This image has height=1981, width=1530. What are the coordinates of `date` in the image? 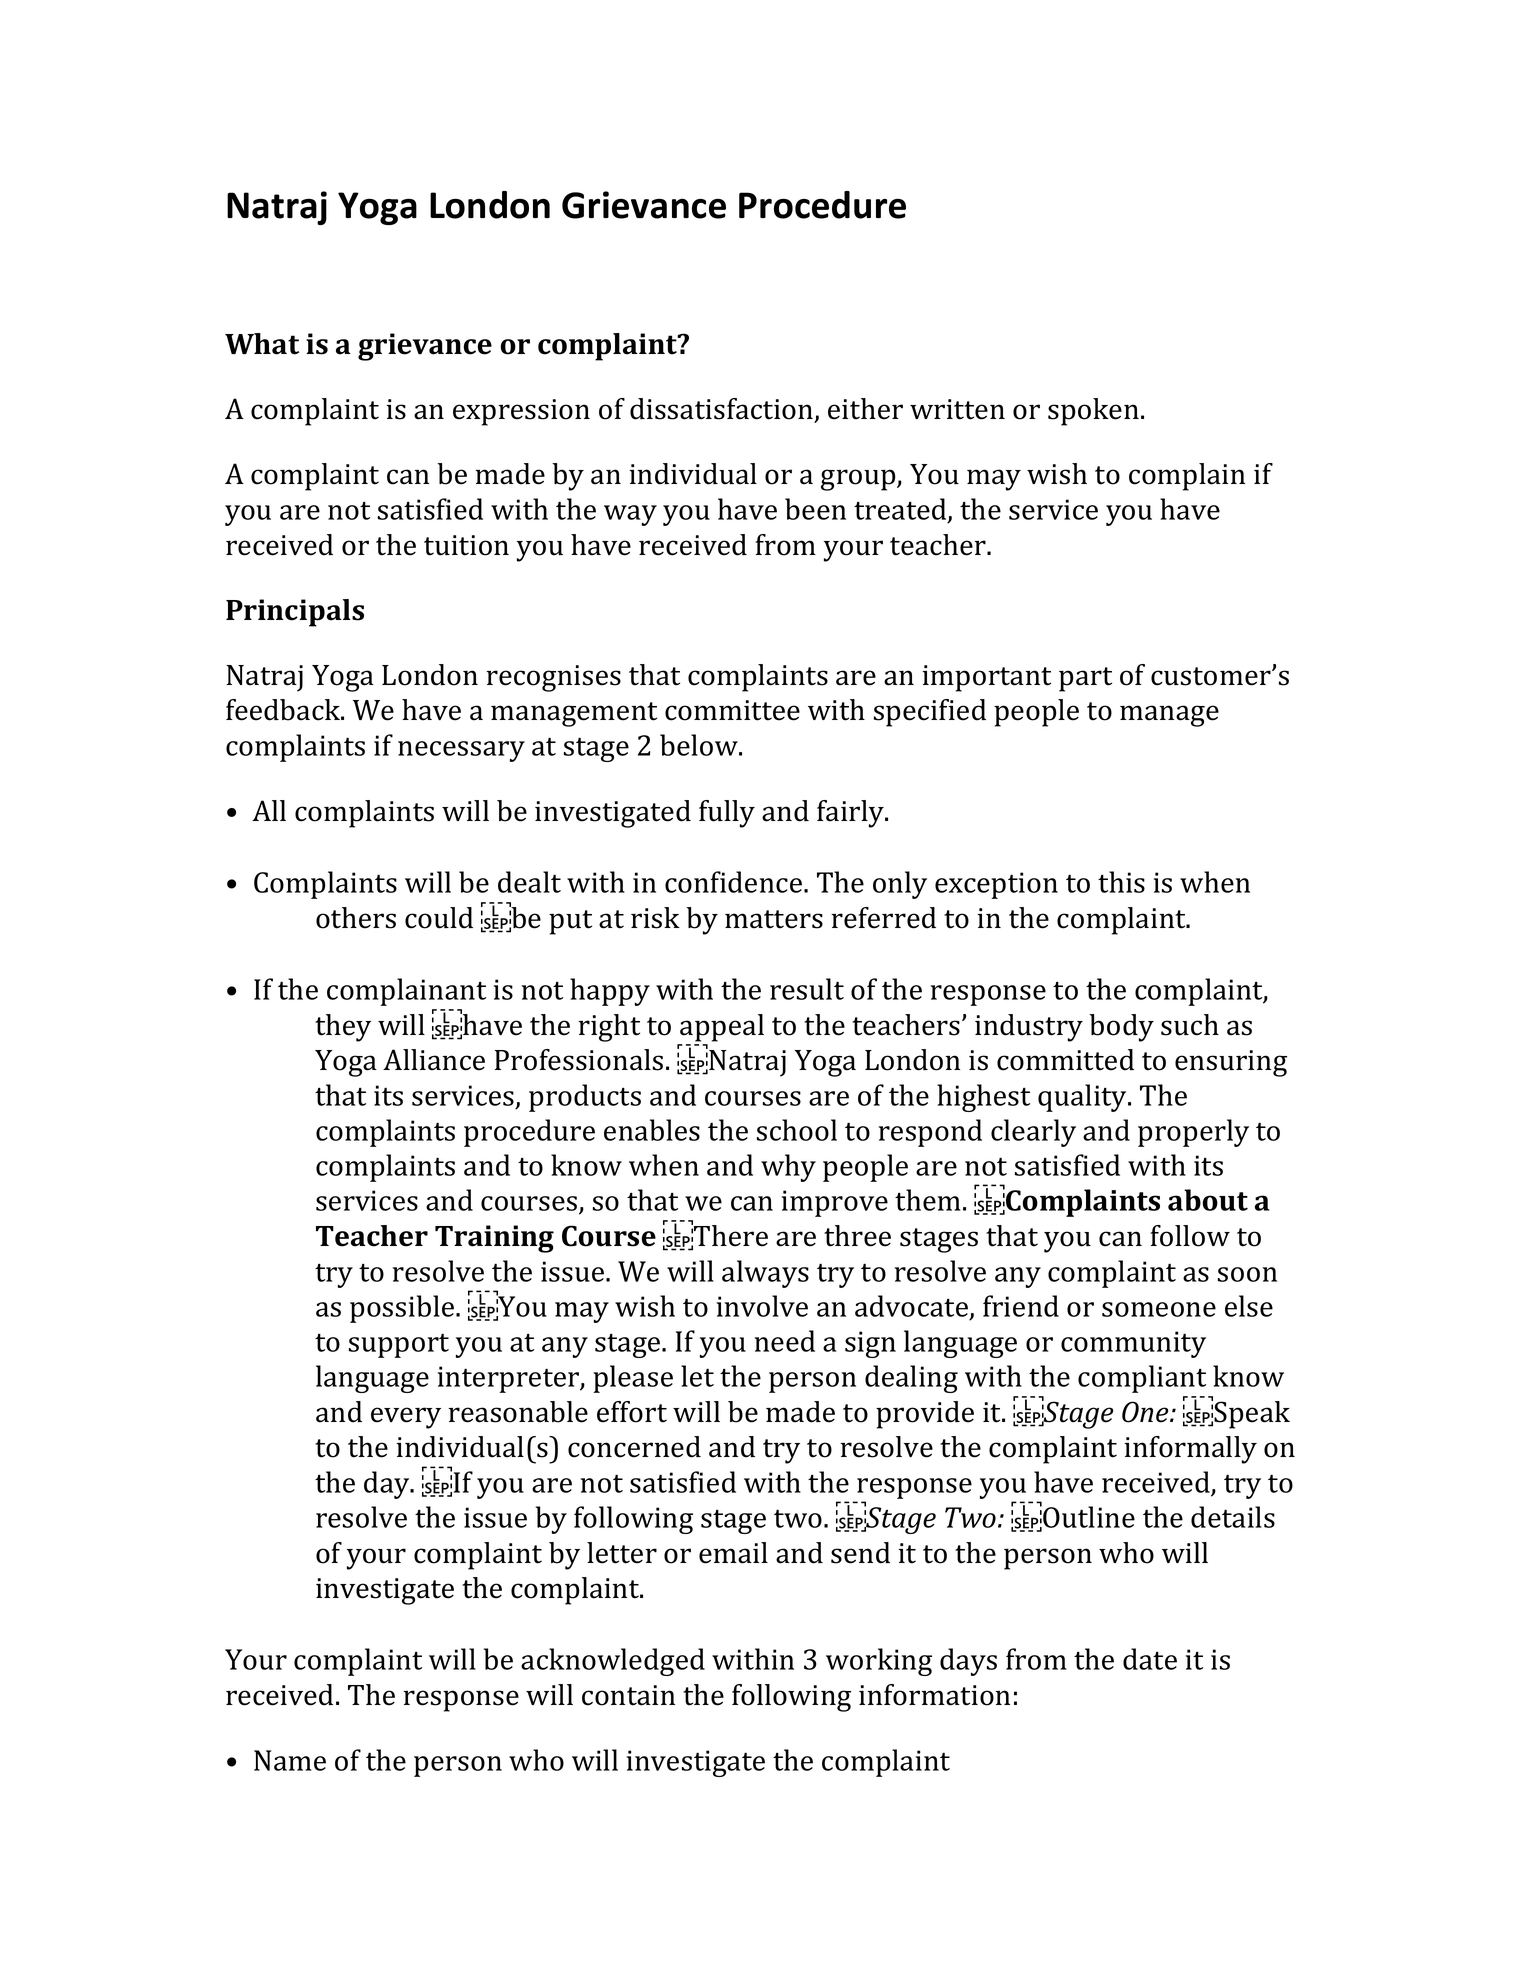 It's located at (1150, 1659).
